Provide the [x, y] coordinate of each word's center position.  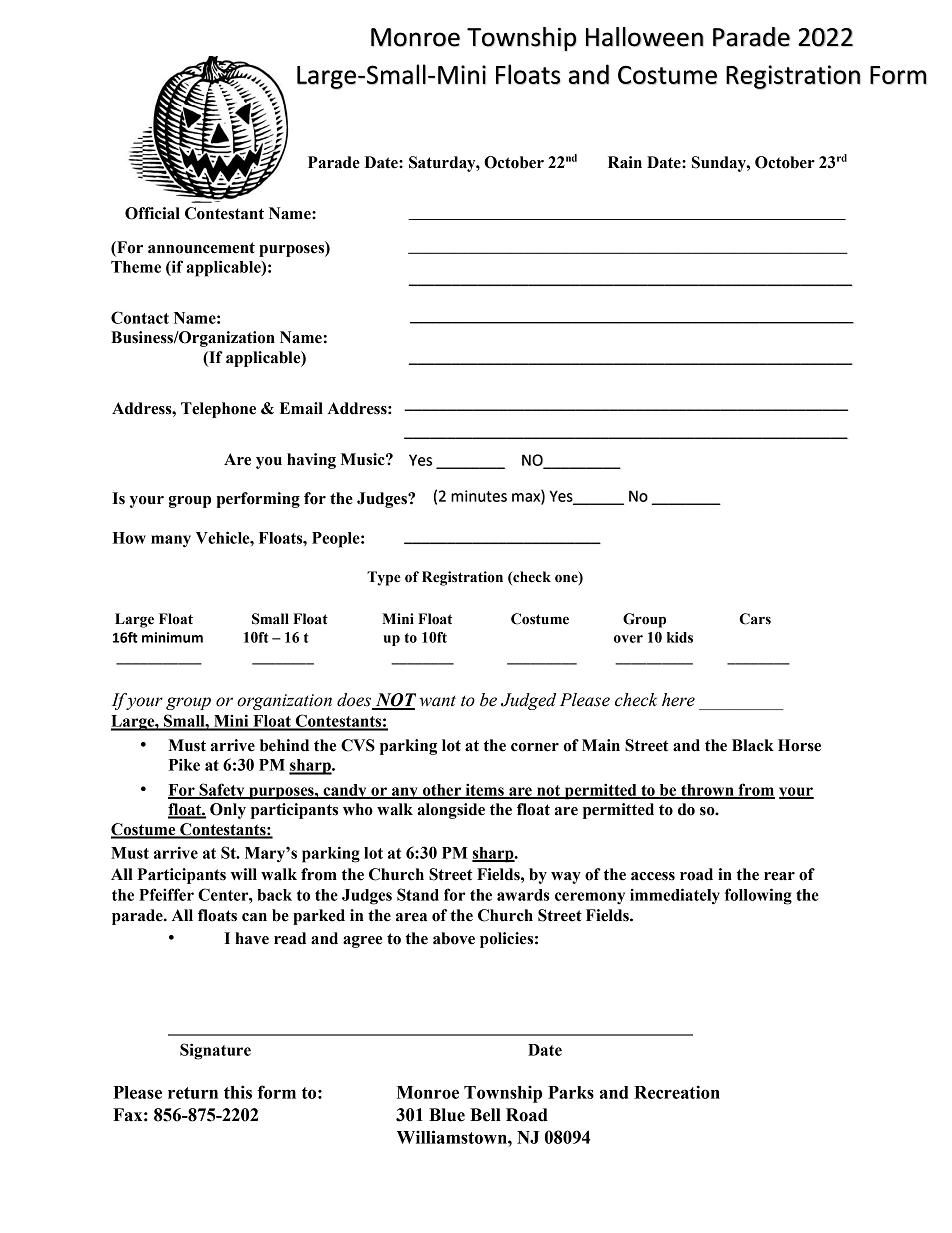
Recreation [677, 1092]
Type [384, 578]
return [193, 1093]
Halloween [645, 37]
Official [152, 213]
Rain [625, 162]
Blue [447, 1115]
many [171, 541]
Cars [755, 619]
